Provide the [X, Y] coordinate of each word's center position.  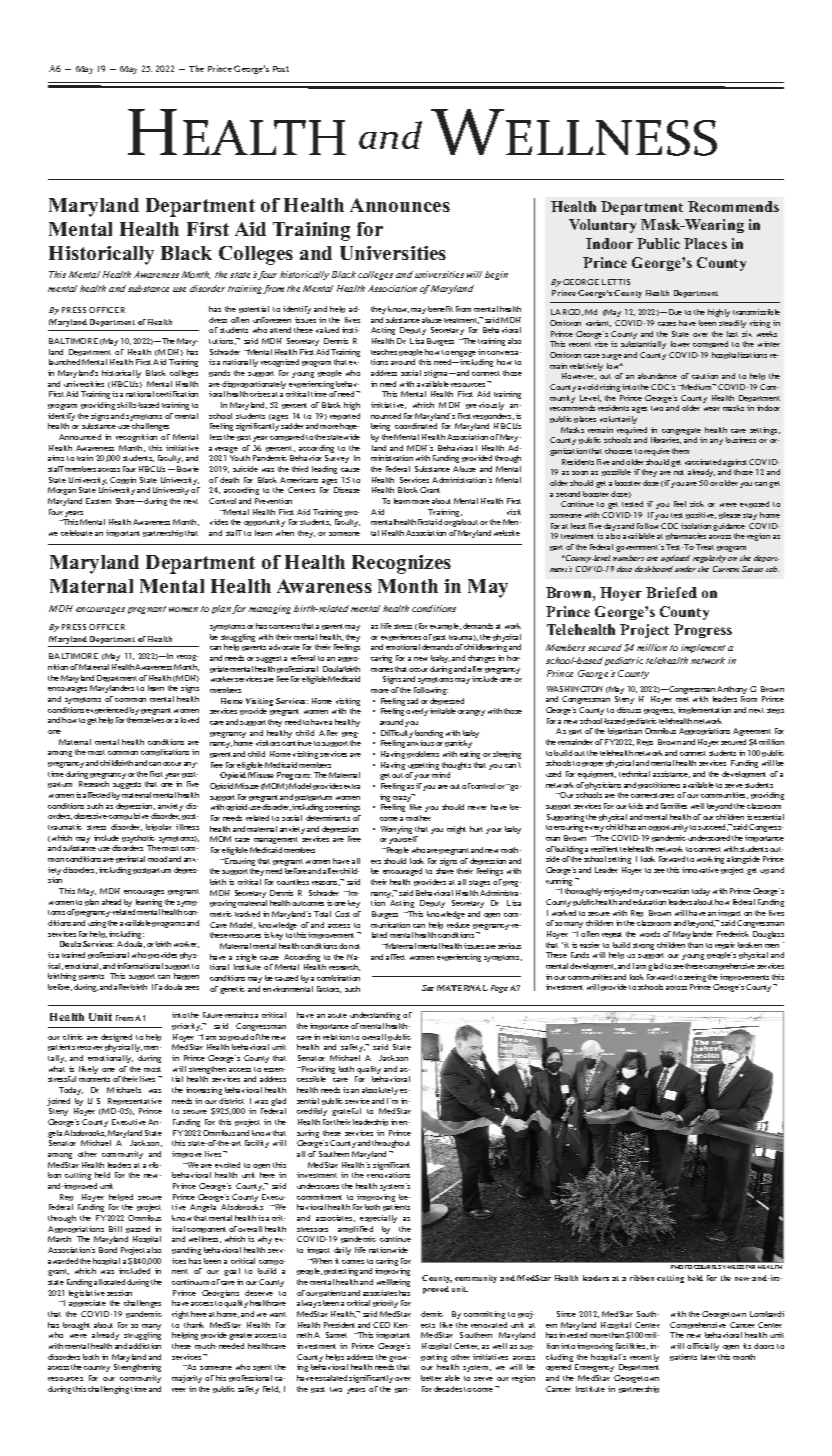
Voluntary [602, 226]
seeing [695, 978]
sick [697, 504]
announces [400, 205]
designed [116, 1038]
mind [441, 775]
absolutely [380, 1091]
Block [408, 490]
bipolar [159, 827]
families [674, 806]
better [431, 1378]
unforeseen [272, 320]
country [97, 1368]
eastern [98, 501]
